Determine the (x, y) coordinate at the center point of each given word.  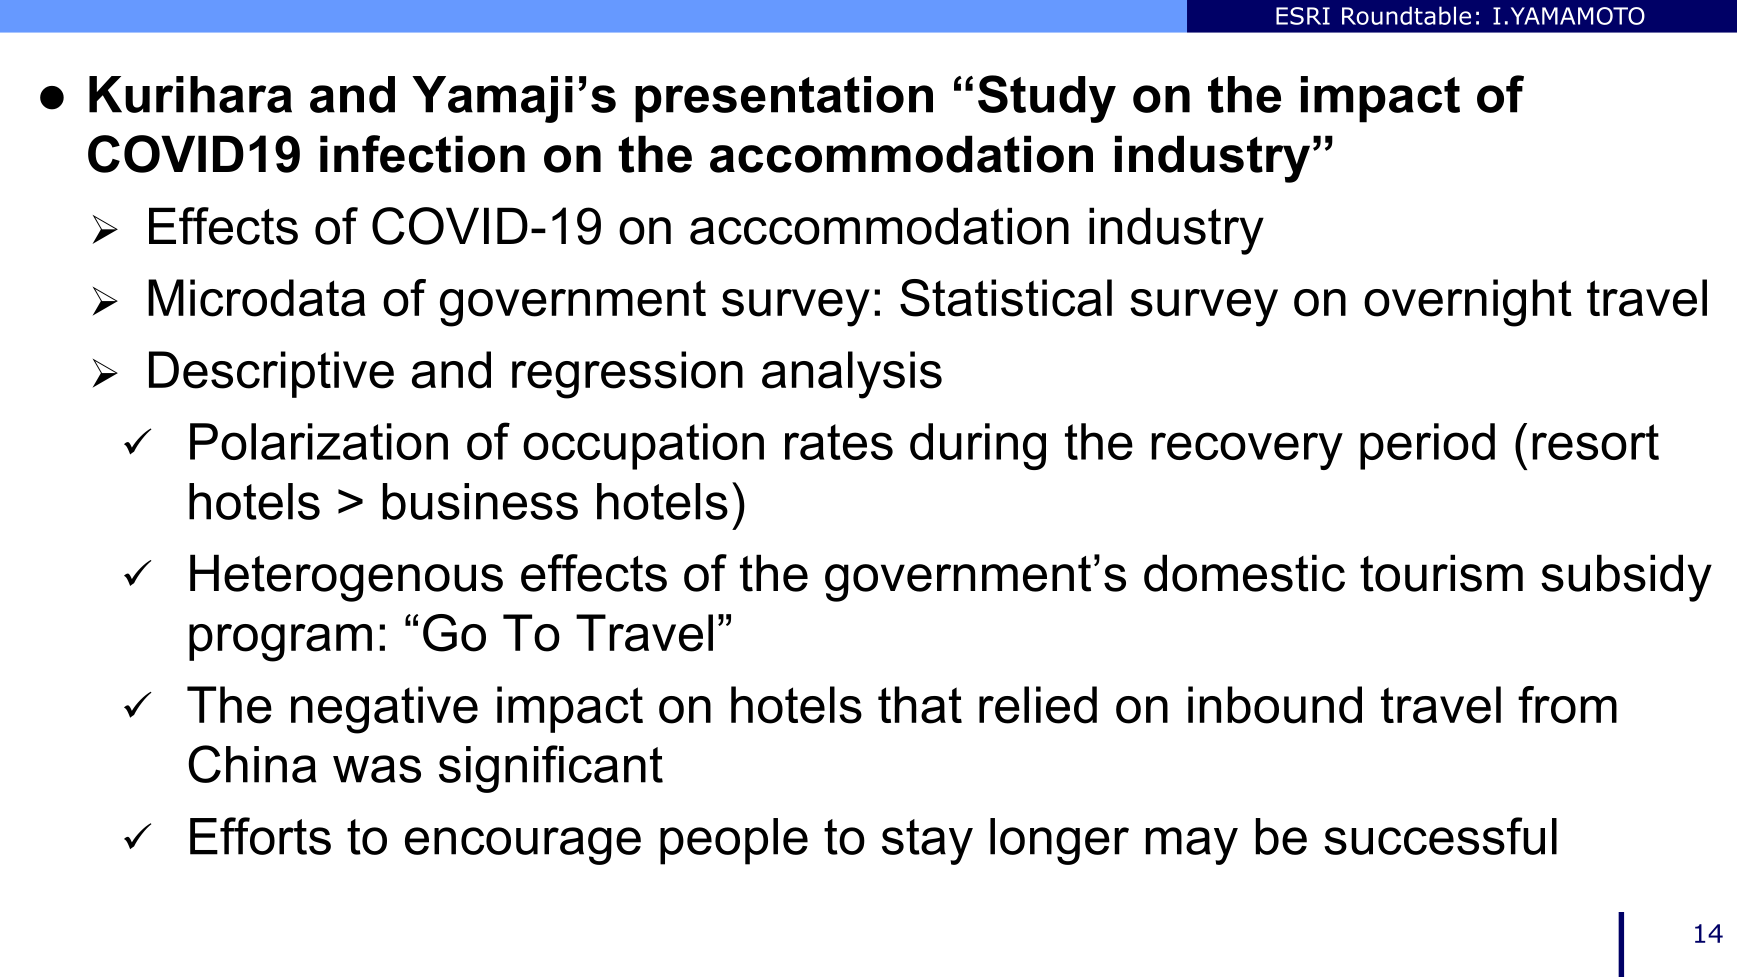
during (978, 446)
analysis (852, 375)
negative (384, 710)
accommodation (901, 154)
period (1427, 446)
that (920, 705)
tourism (1441, 573)
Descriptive (271, 374)
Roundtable (1406, 15)
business (480, 501)
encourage (523, 846)
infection (422, 154)
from (1567, 705)
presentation (784, 99)
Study (1047, 99)
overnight (1468, 303)
